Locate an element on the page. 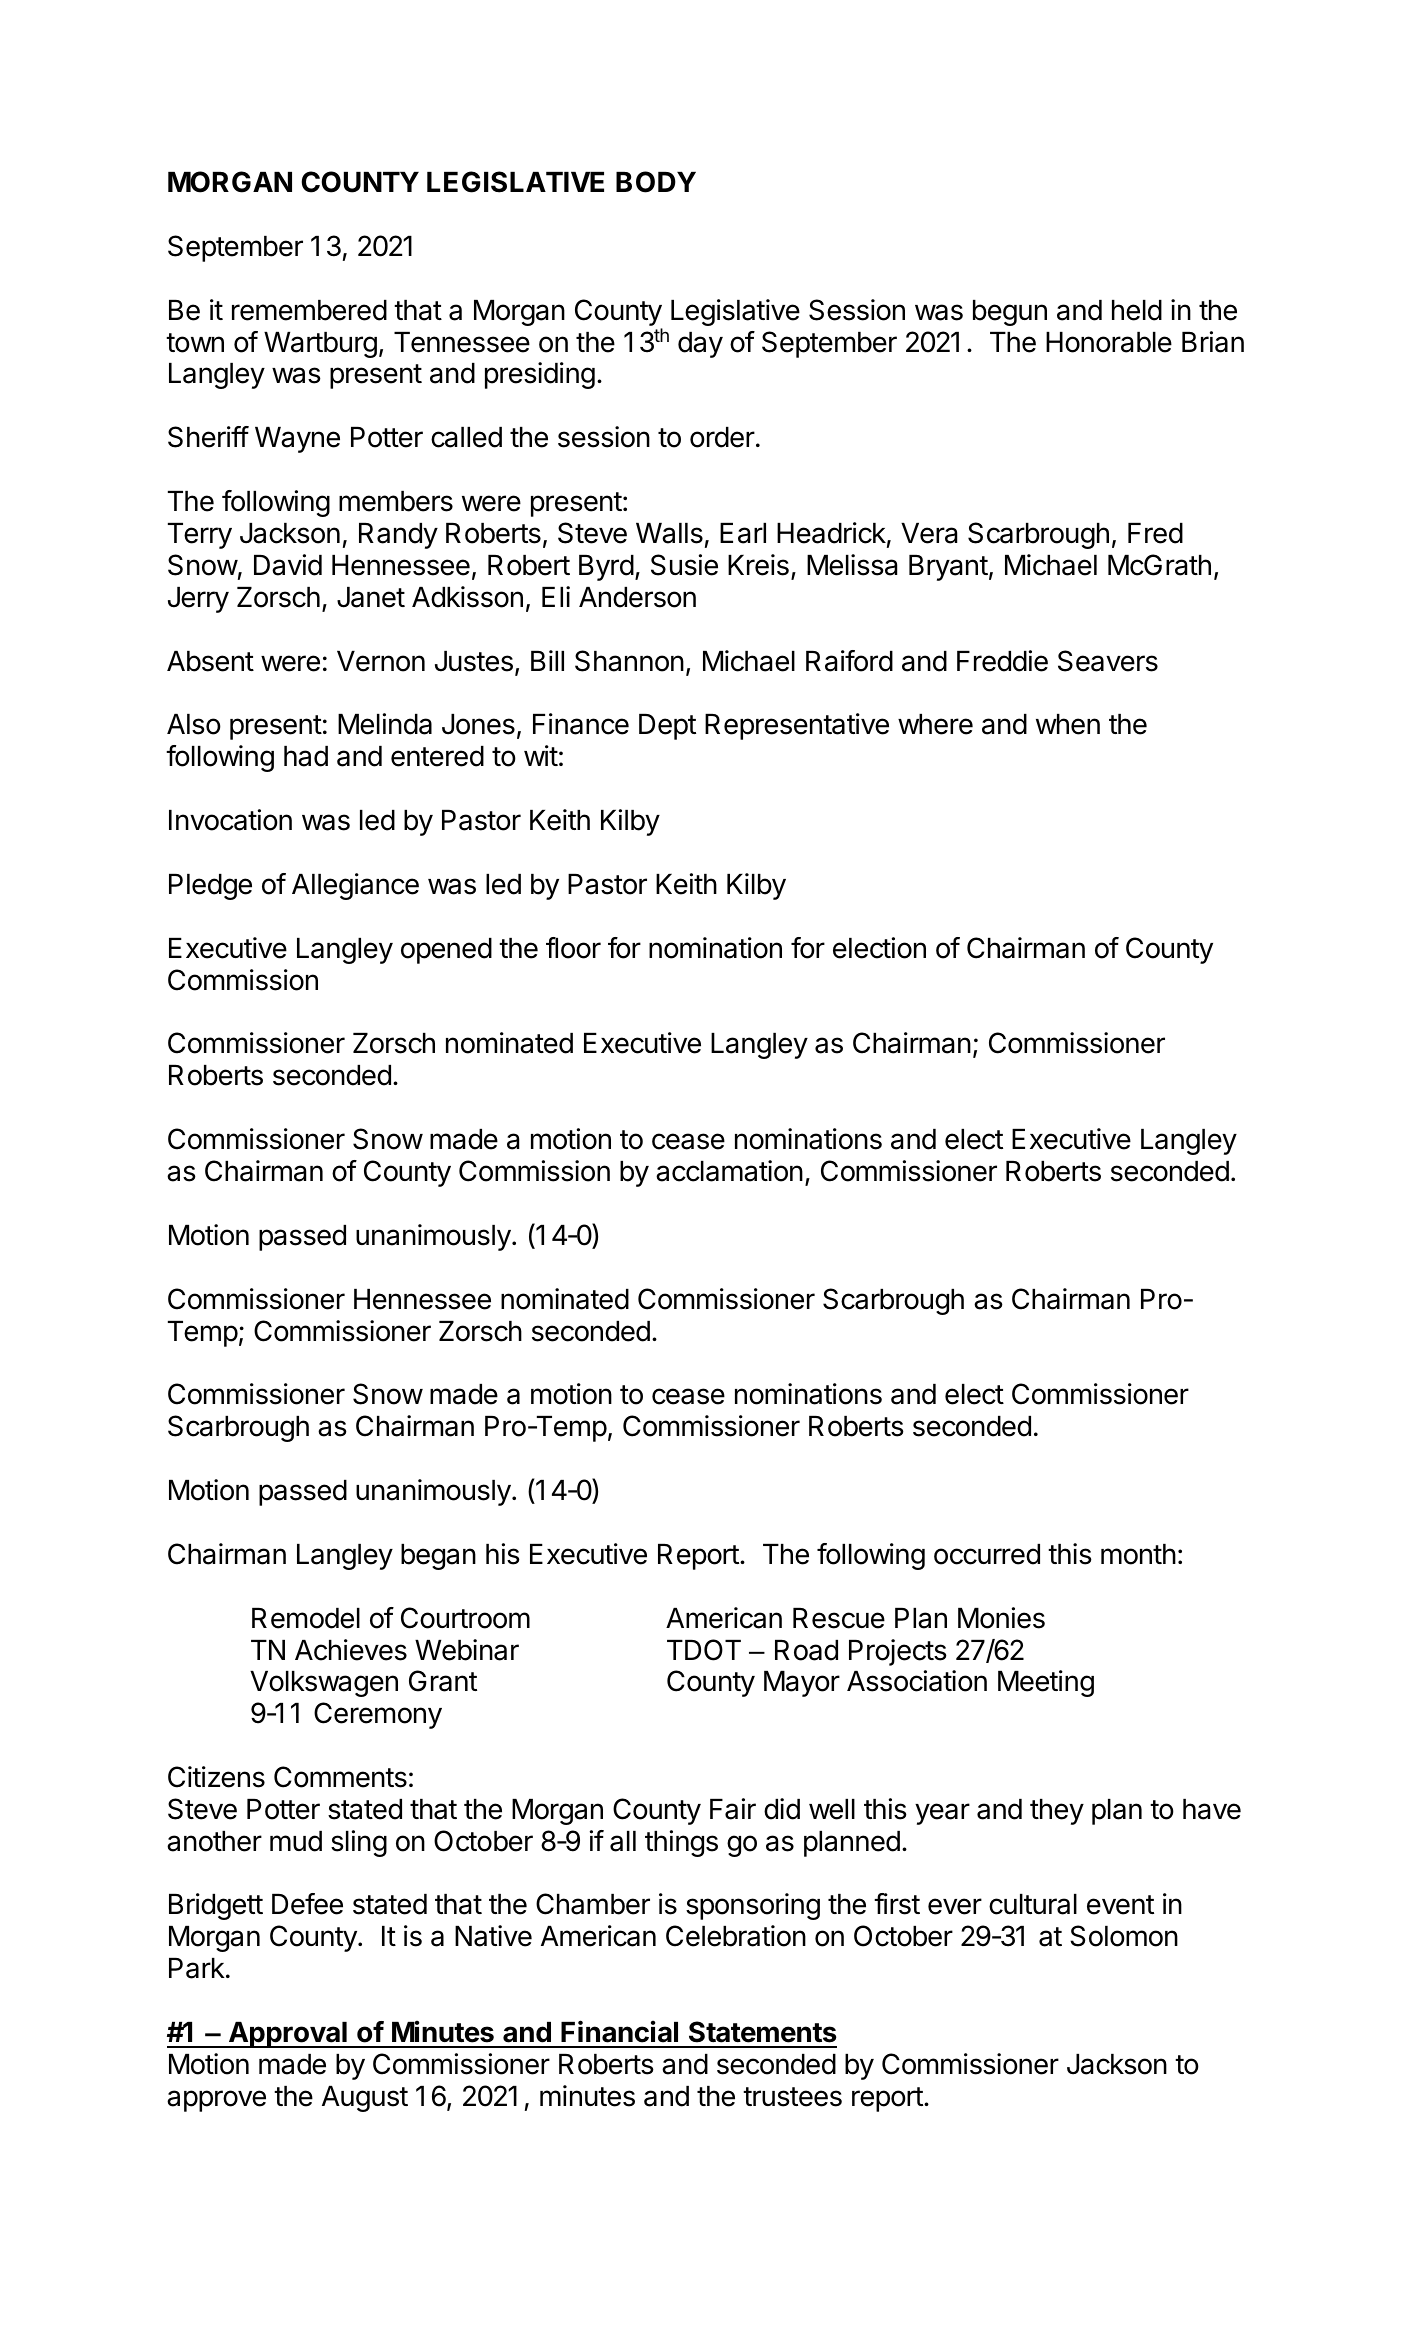 The height and width of the image is (2330, 1415). held is located at coordinates (1137, 310).
